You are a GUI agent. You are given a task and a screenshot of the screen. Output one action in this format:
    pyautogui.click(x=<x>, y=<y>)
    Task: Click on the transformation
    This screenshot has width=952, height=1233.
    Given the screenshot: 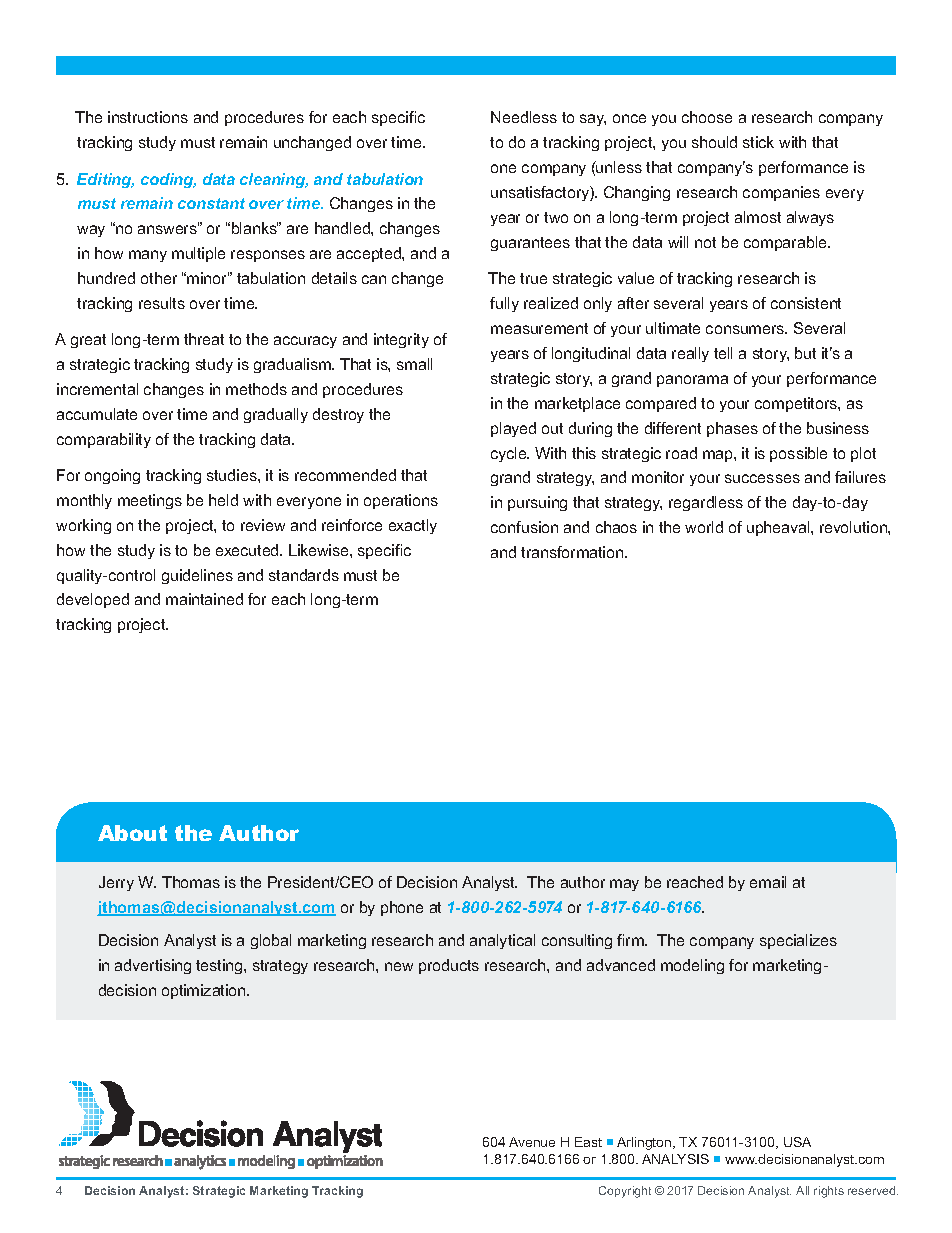 What is the action you would take?
    pyautogui.click(x=573, y=552)
